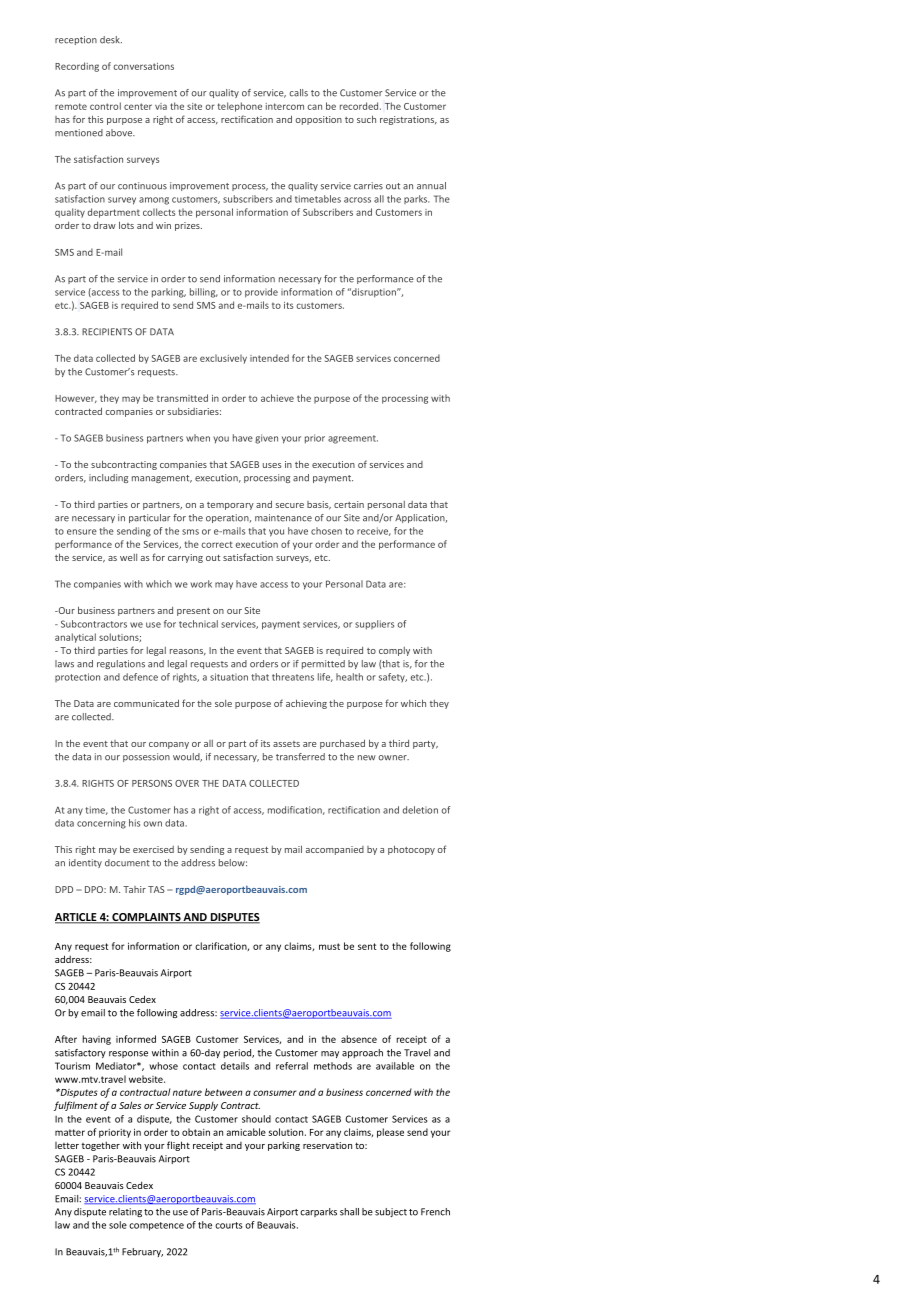  What do you see at coordinates (240, 107) in the image?
I see `telephone` at bounding box center [240, 107].
